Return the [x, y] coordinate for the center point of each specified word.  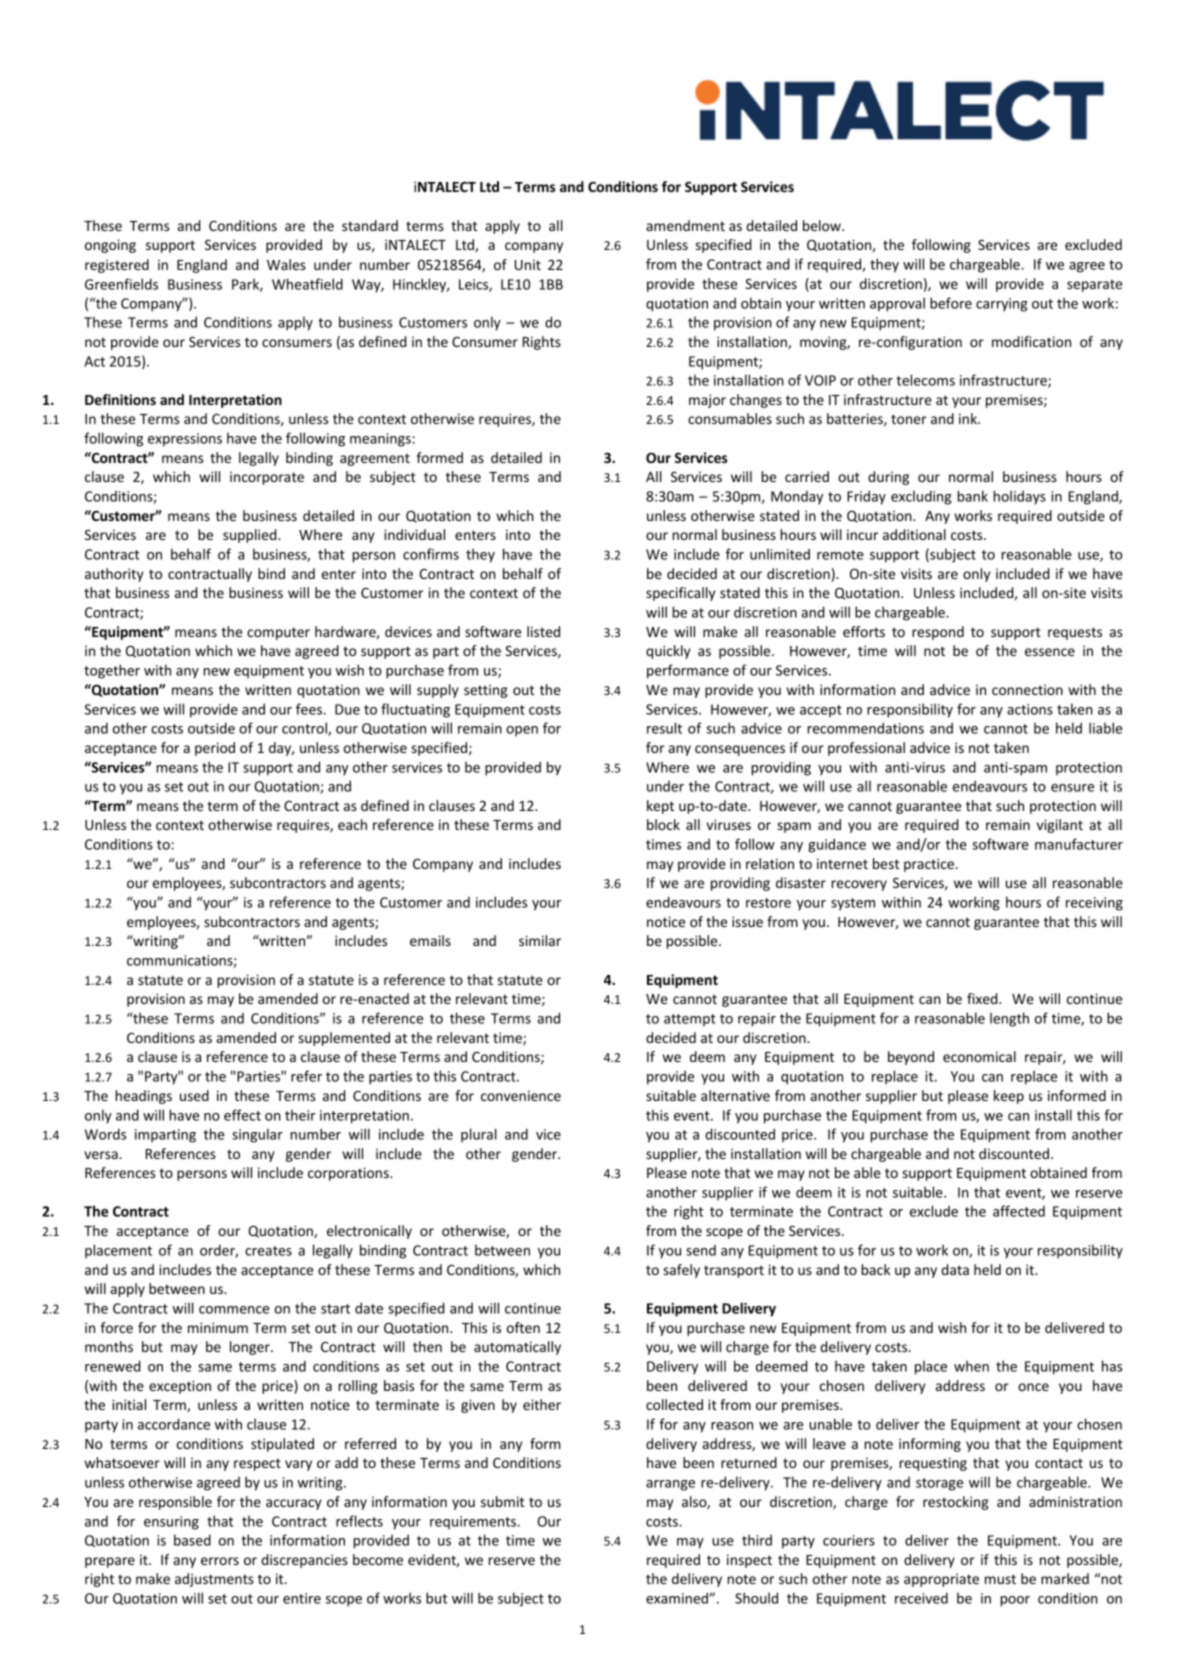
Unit [528, 265]
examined [678, 1598]
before [951, 303]
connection [1027, 689]
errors [220, 1561]
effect [242, 1115]
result [664, 728]
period [215, 749]
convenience [521, 1095]
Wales [286, 264]
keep [1009, 1097]
